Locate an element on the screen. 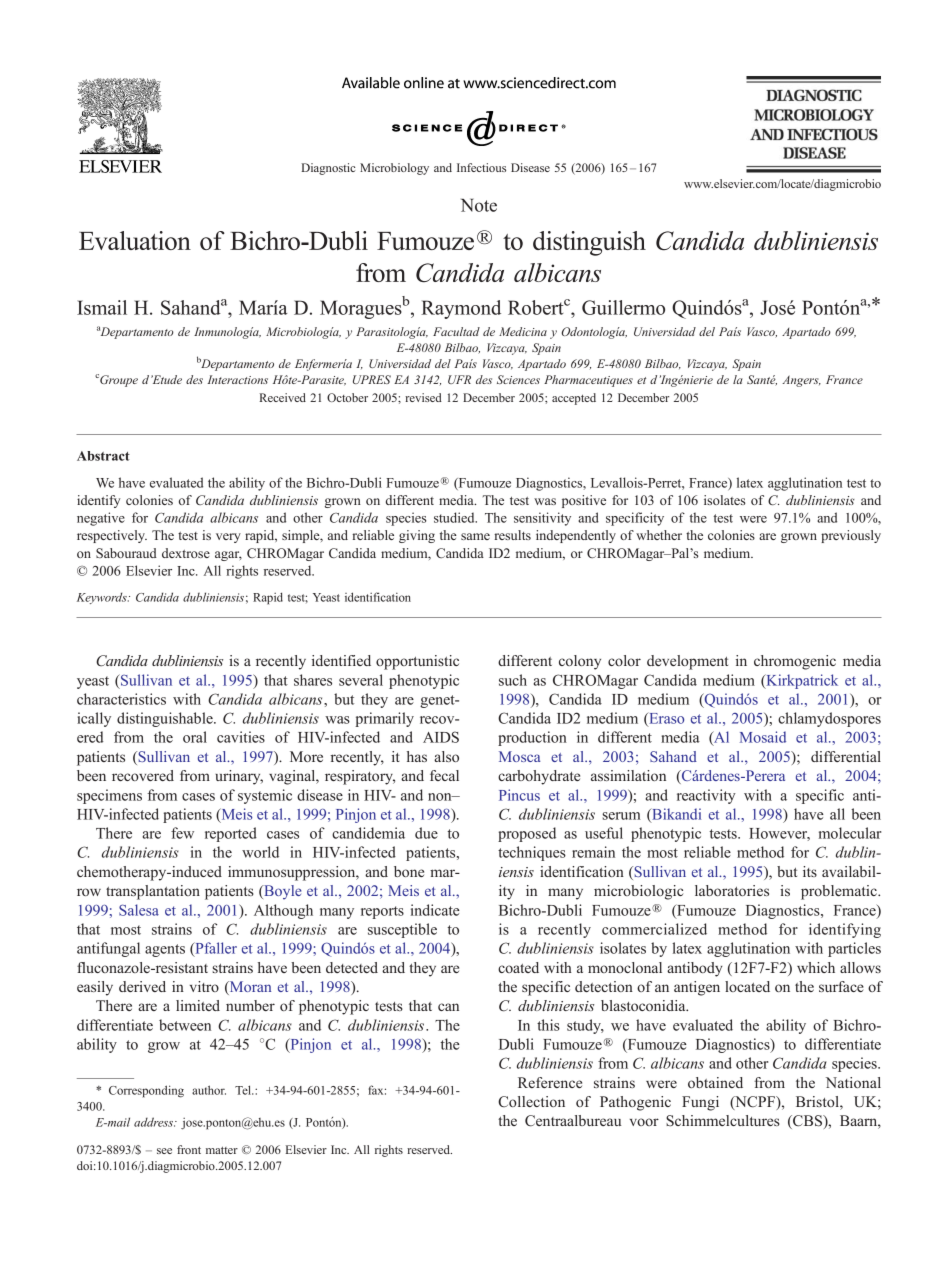 The image size is (952, 1270). Note is located at coordinates (479, 205).
